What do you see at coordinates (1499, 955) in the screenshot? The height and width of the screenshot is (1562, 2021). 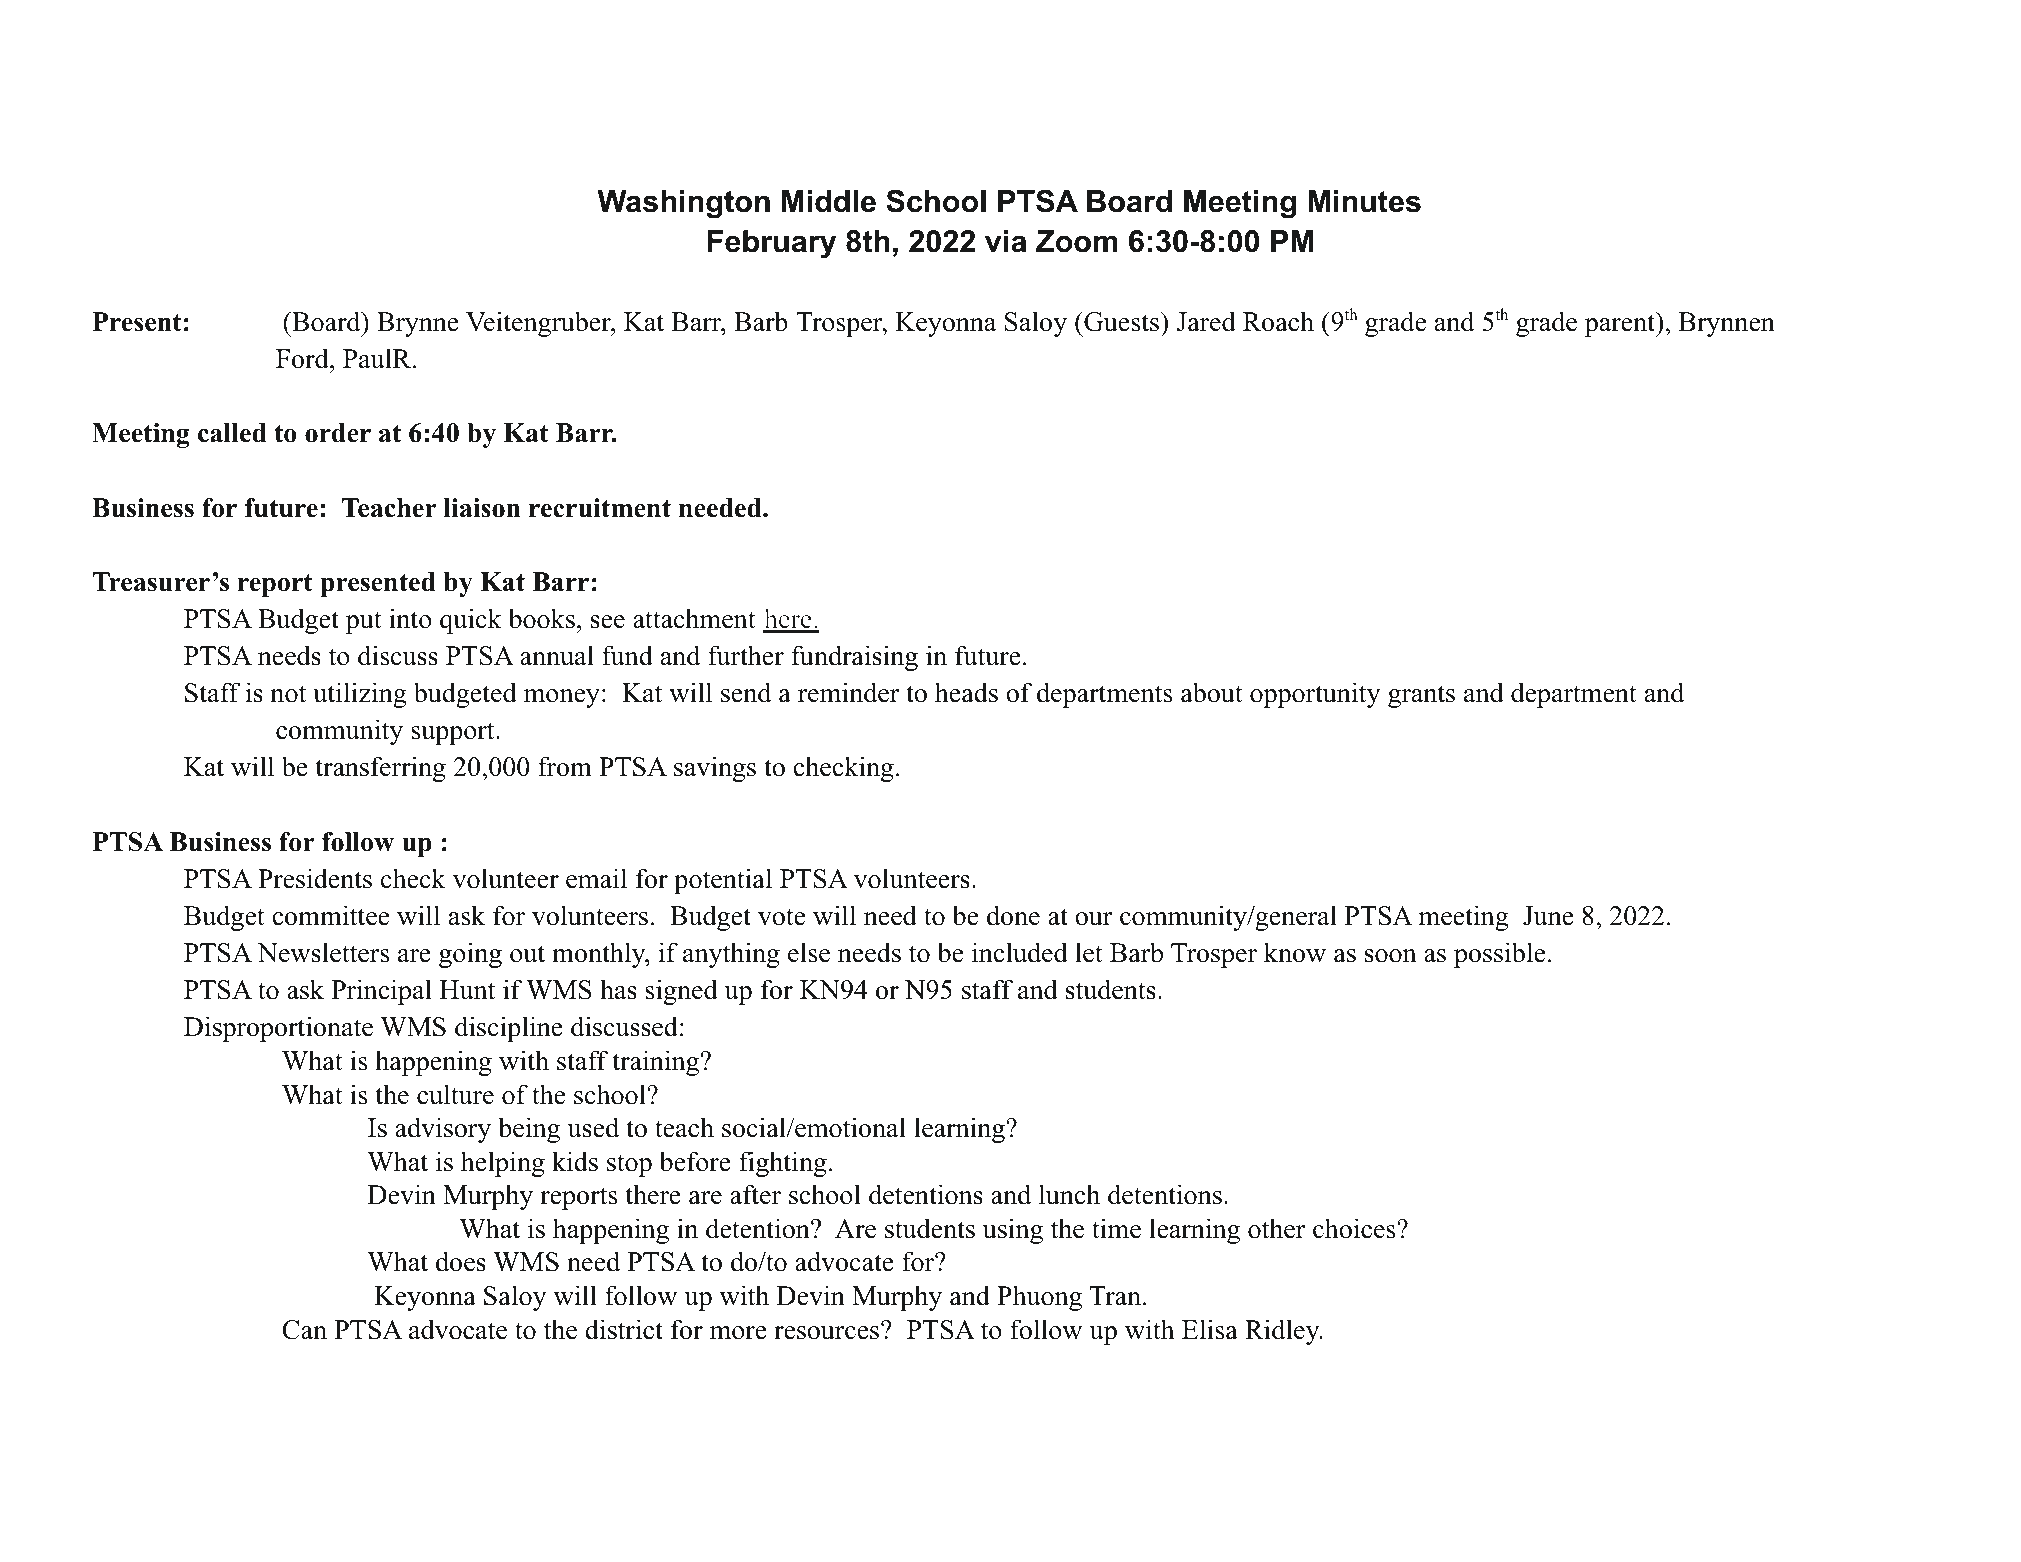 I see `possible` at bounding box center [1499, 955].
